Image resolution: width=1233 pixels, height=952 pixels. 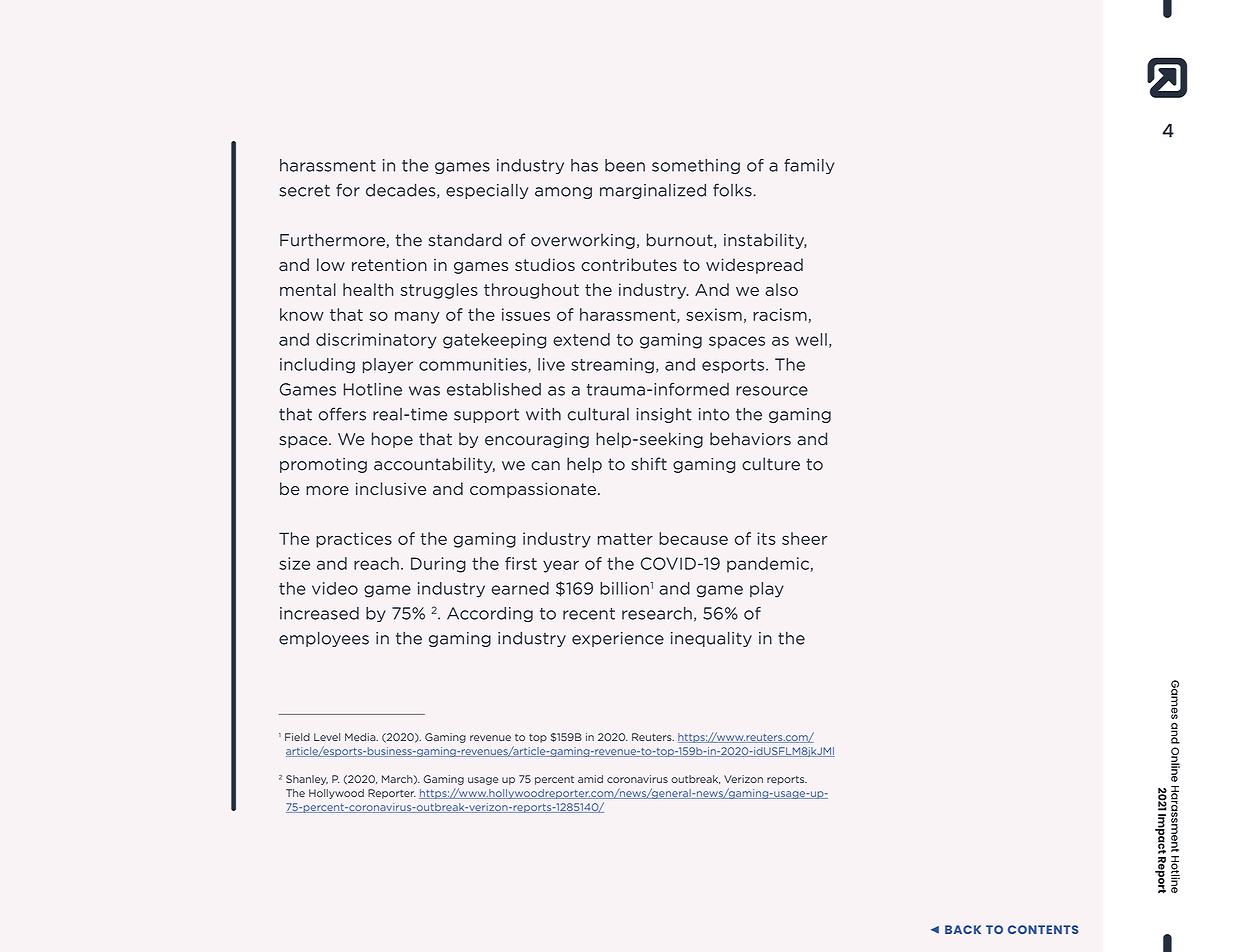 What do you see at coordinates (392, 440) in the screenshot?
I see `hope` at bounding box center [392, 440].
